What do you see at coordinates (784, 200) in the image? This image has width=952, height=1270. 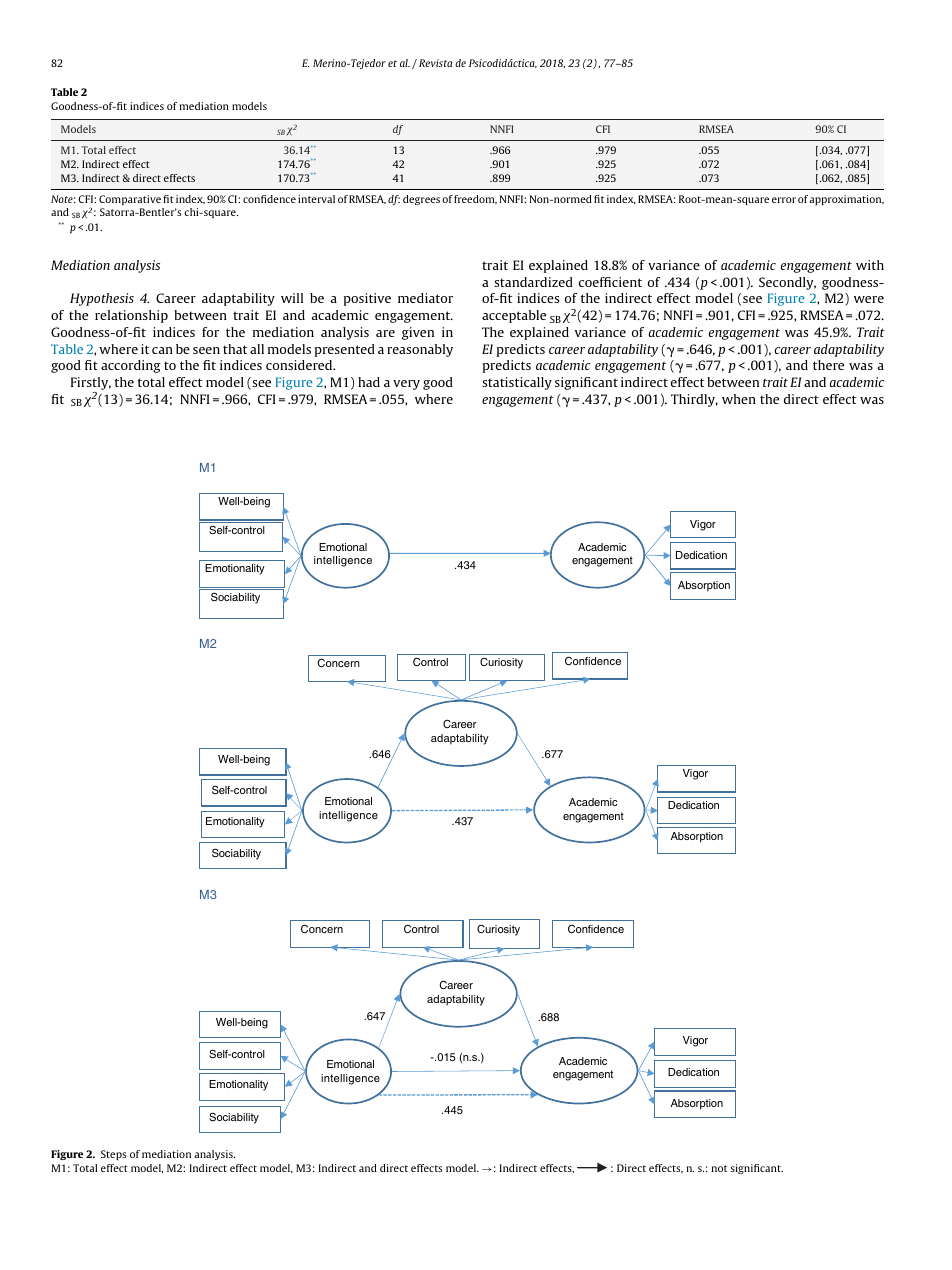 I see `error` at bounding box center [784, 200].
